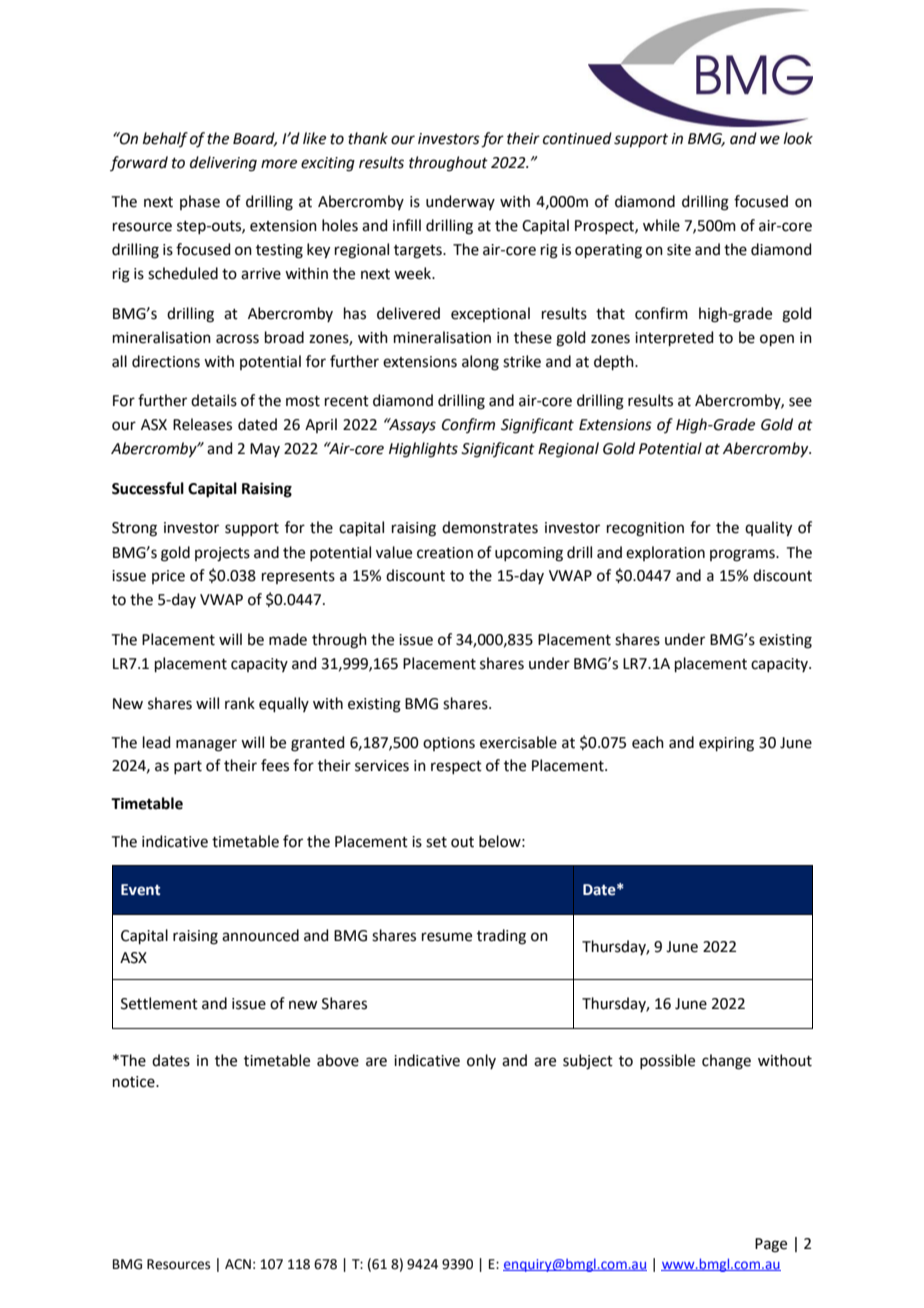 This page has height=1308, width=924. I want to click on Page, so click(771, 1245).
